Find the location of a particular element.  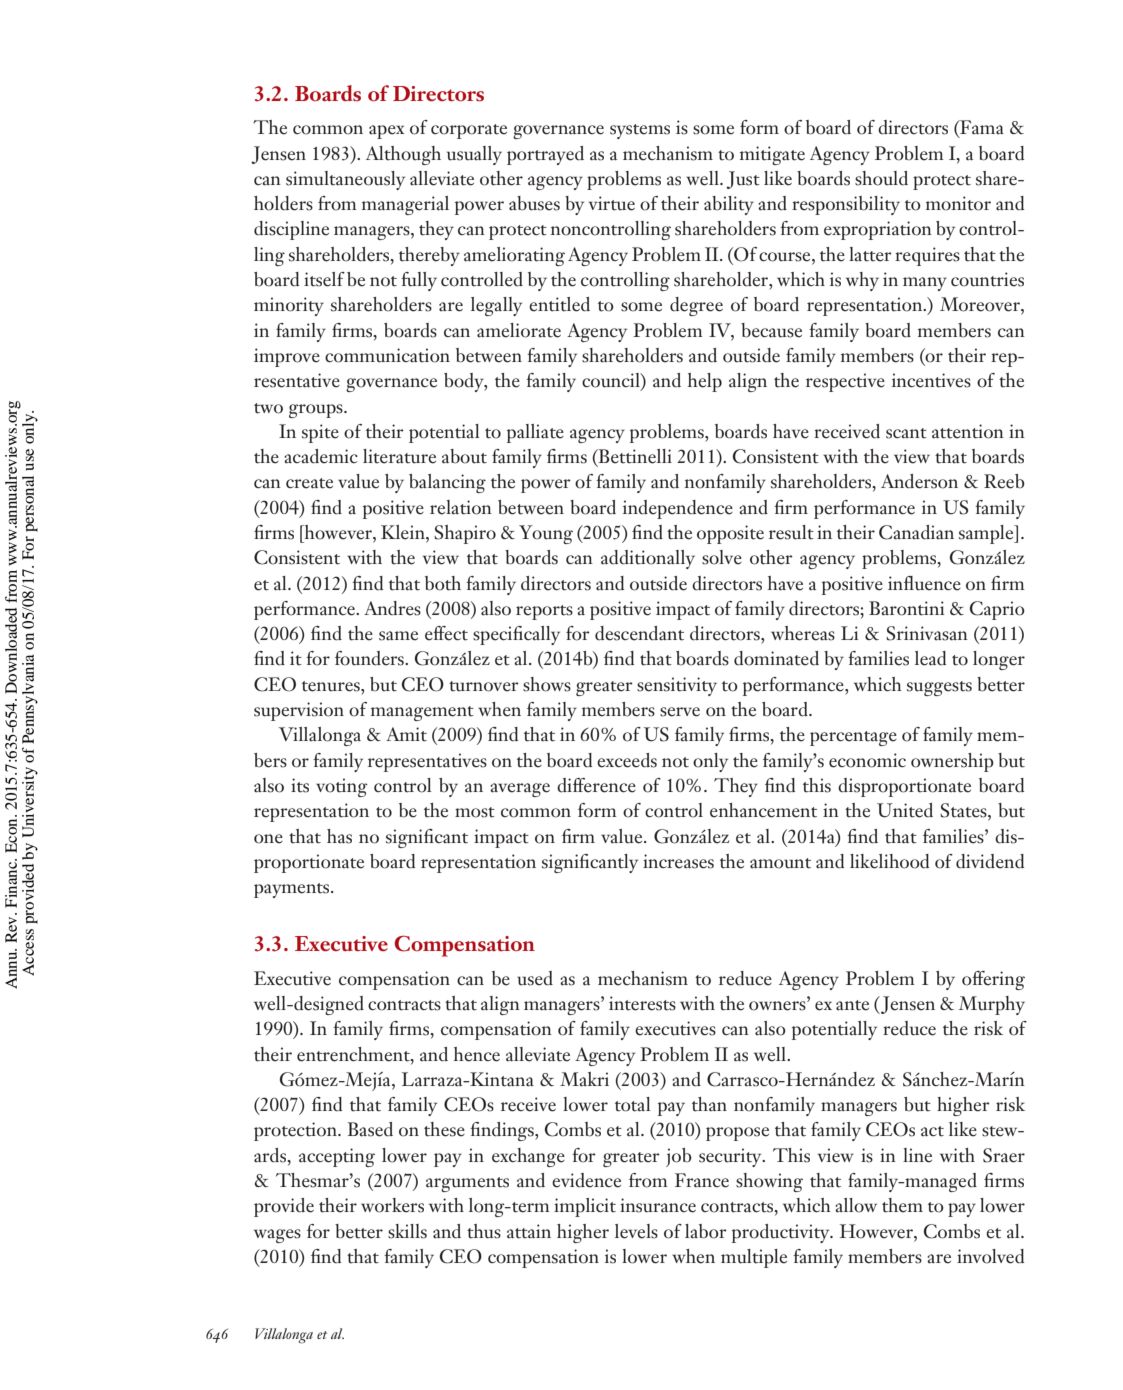

suggests is located at coordinates (939, 688).
